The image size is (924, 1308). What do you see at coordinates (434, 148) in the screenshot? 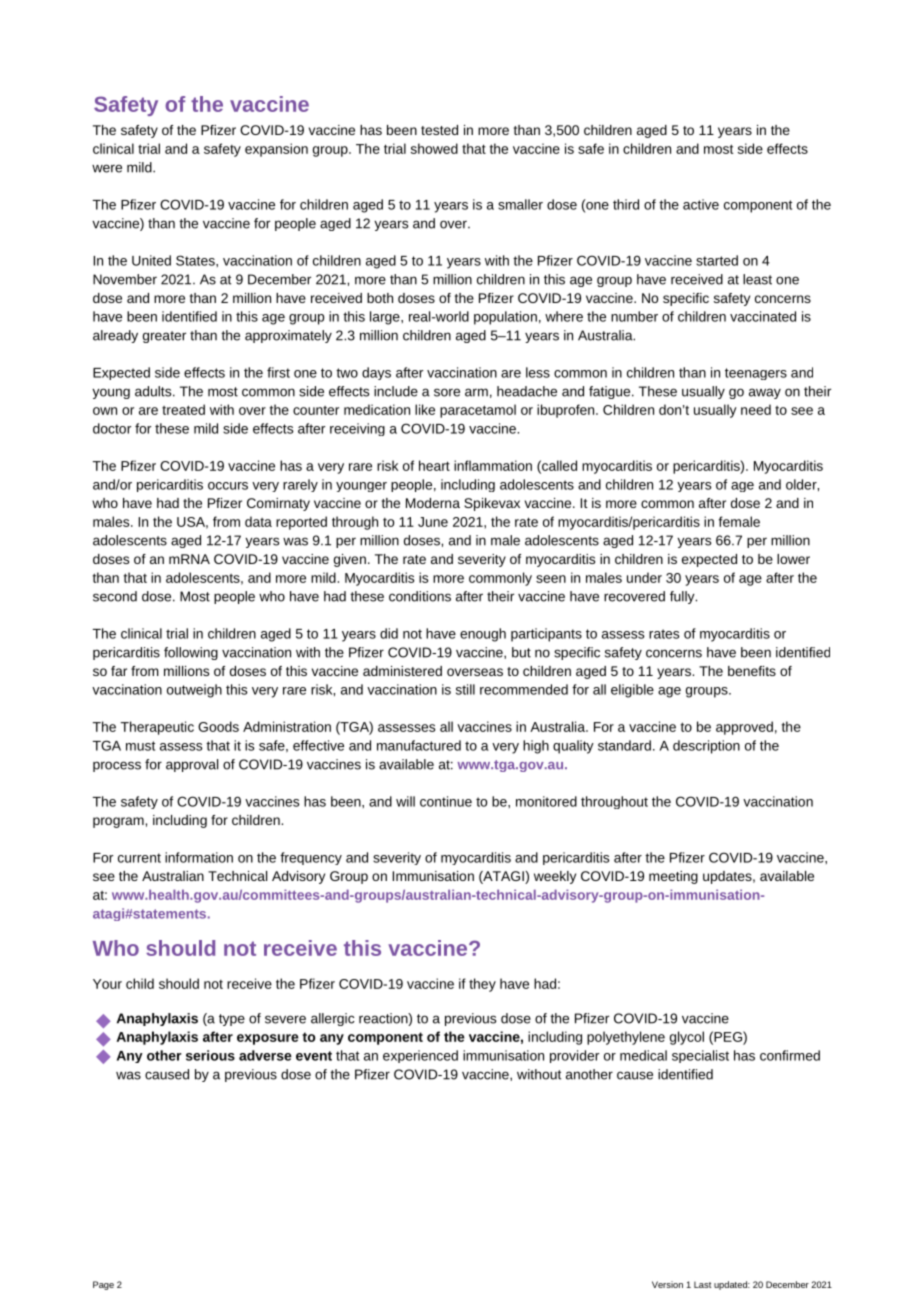
I see `showed` at bounding box center [434, 148].
